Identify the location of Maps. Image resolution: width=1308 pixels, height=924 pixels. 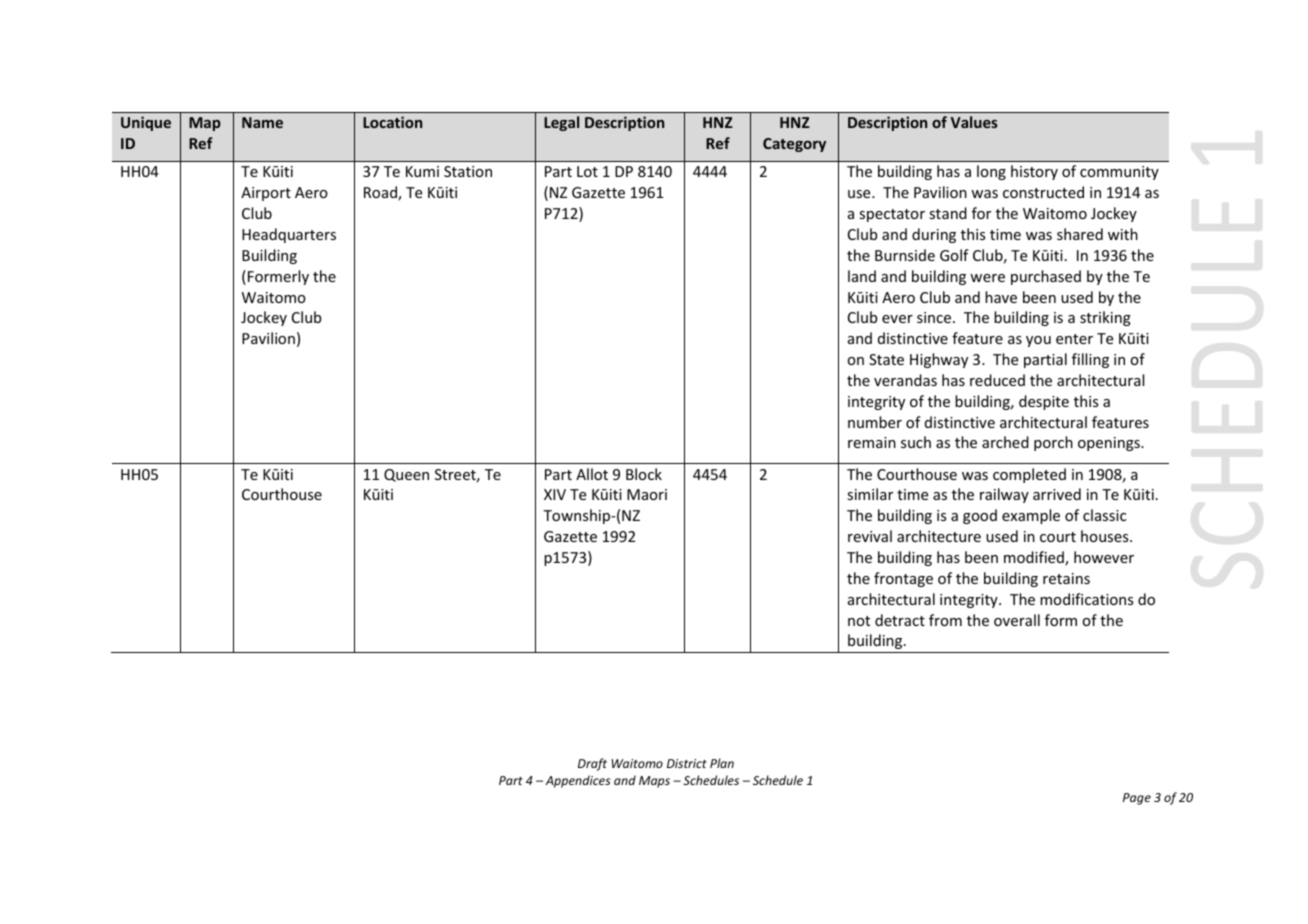
(654, 782).
